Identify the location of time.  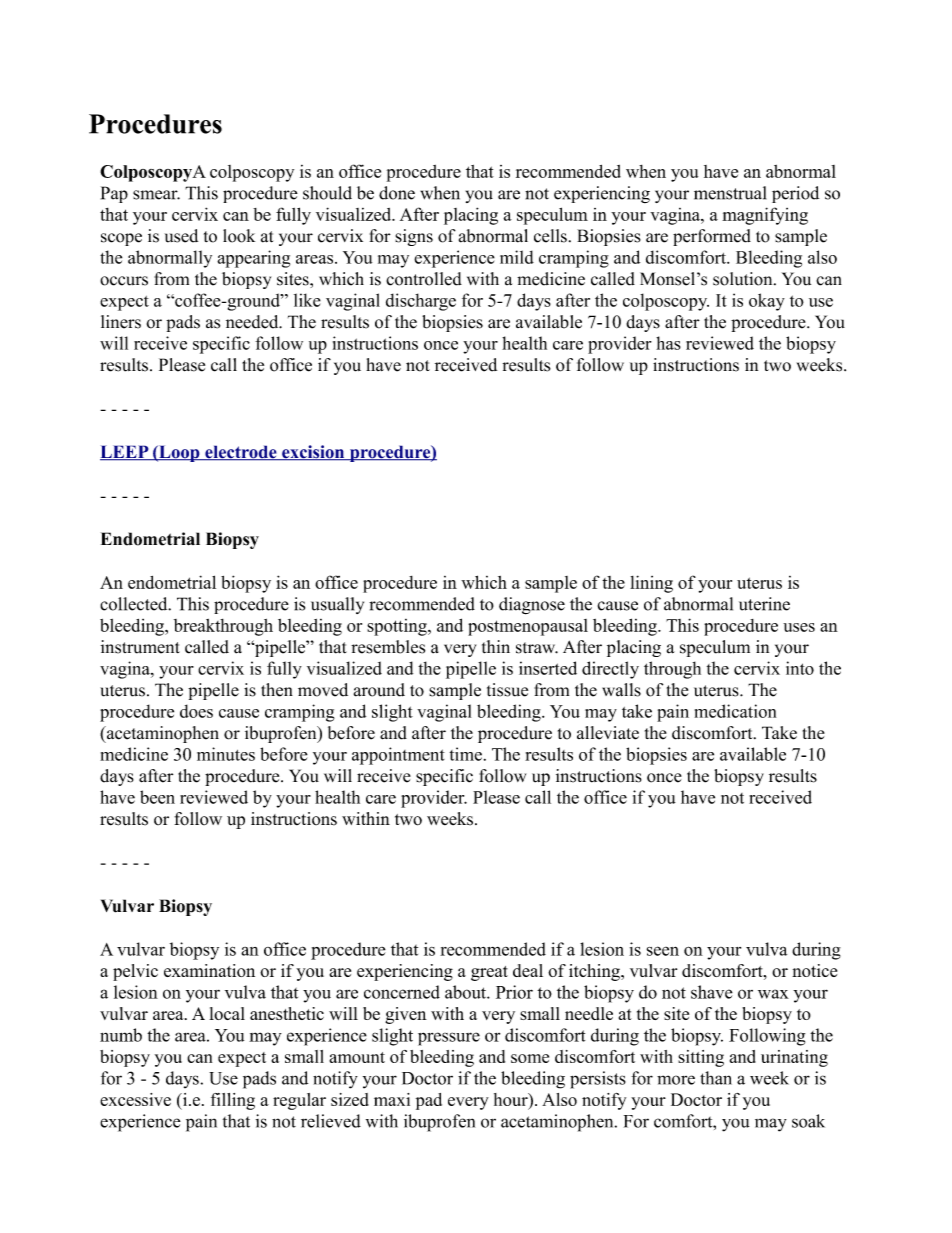
(466, 754).
